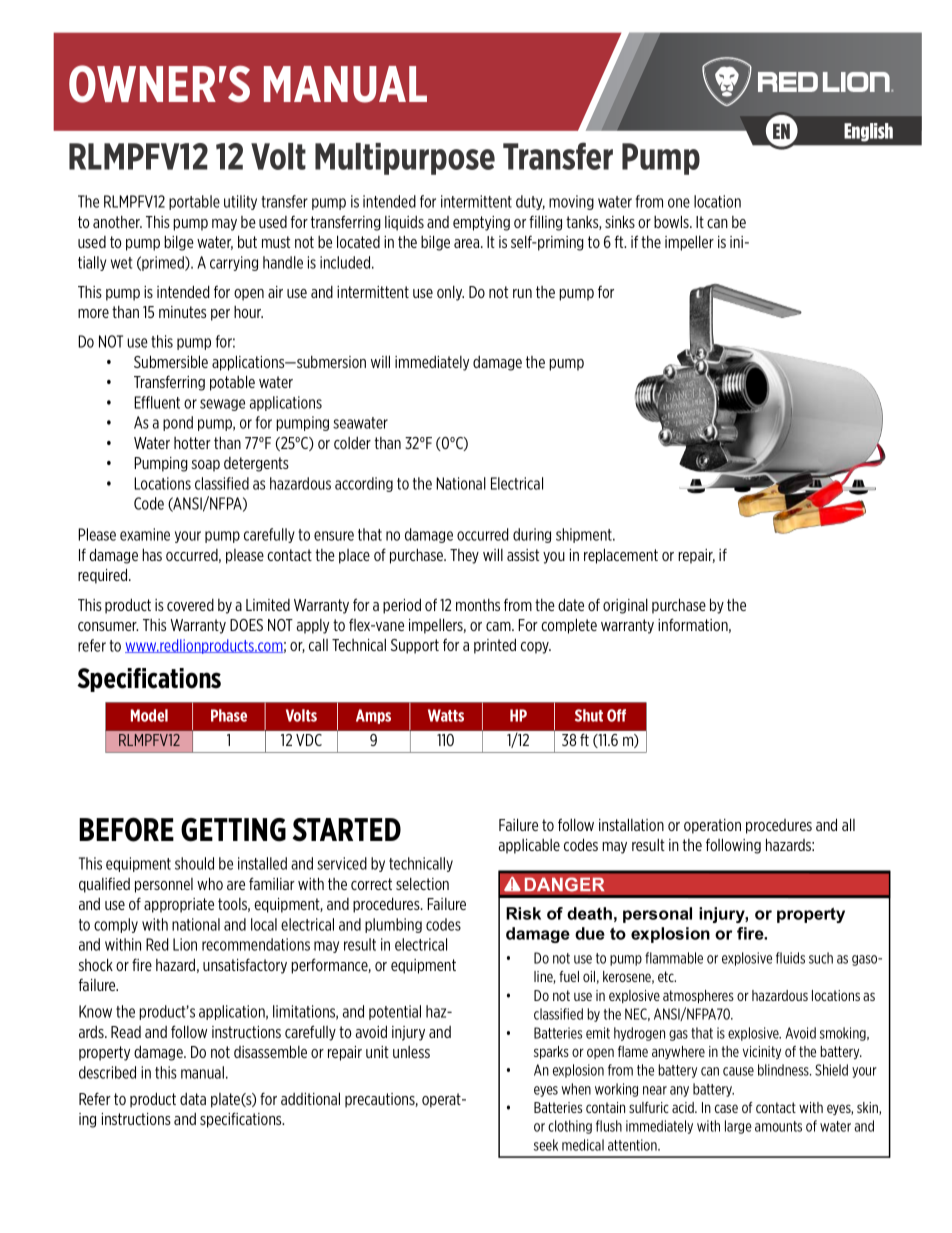  What do you see at coordinates (193, 1099) in the screenshot?
I see `data` at bounding box center [193, 1099].
